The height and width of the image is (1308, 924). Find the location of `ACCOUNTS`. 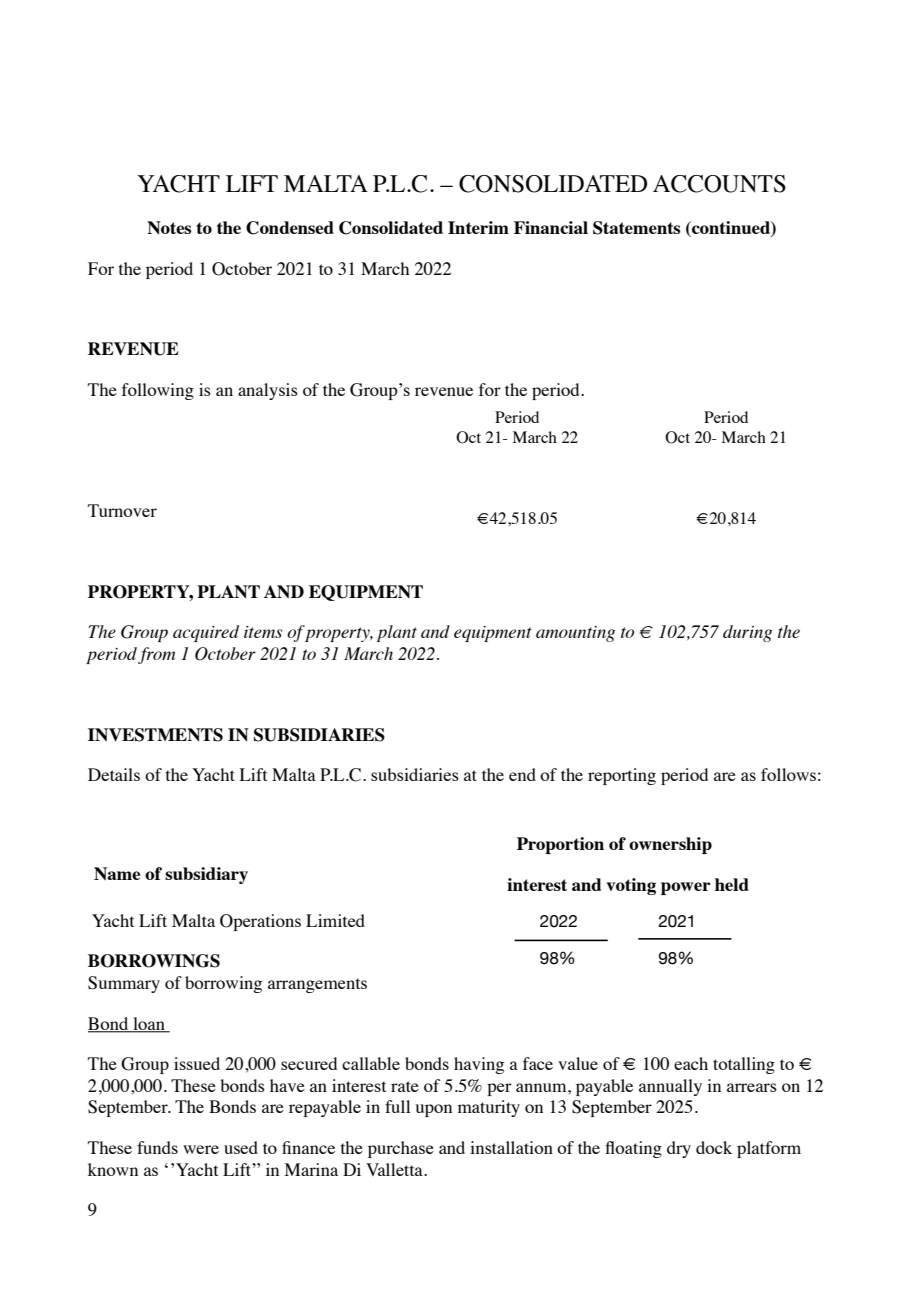

ACCOUNTS is located at coordinates (719, 184).
